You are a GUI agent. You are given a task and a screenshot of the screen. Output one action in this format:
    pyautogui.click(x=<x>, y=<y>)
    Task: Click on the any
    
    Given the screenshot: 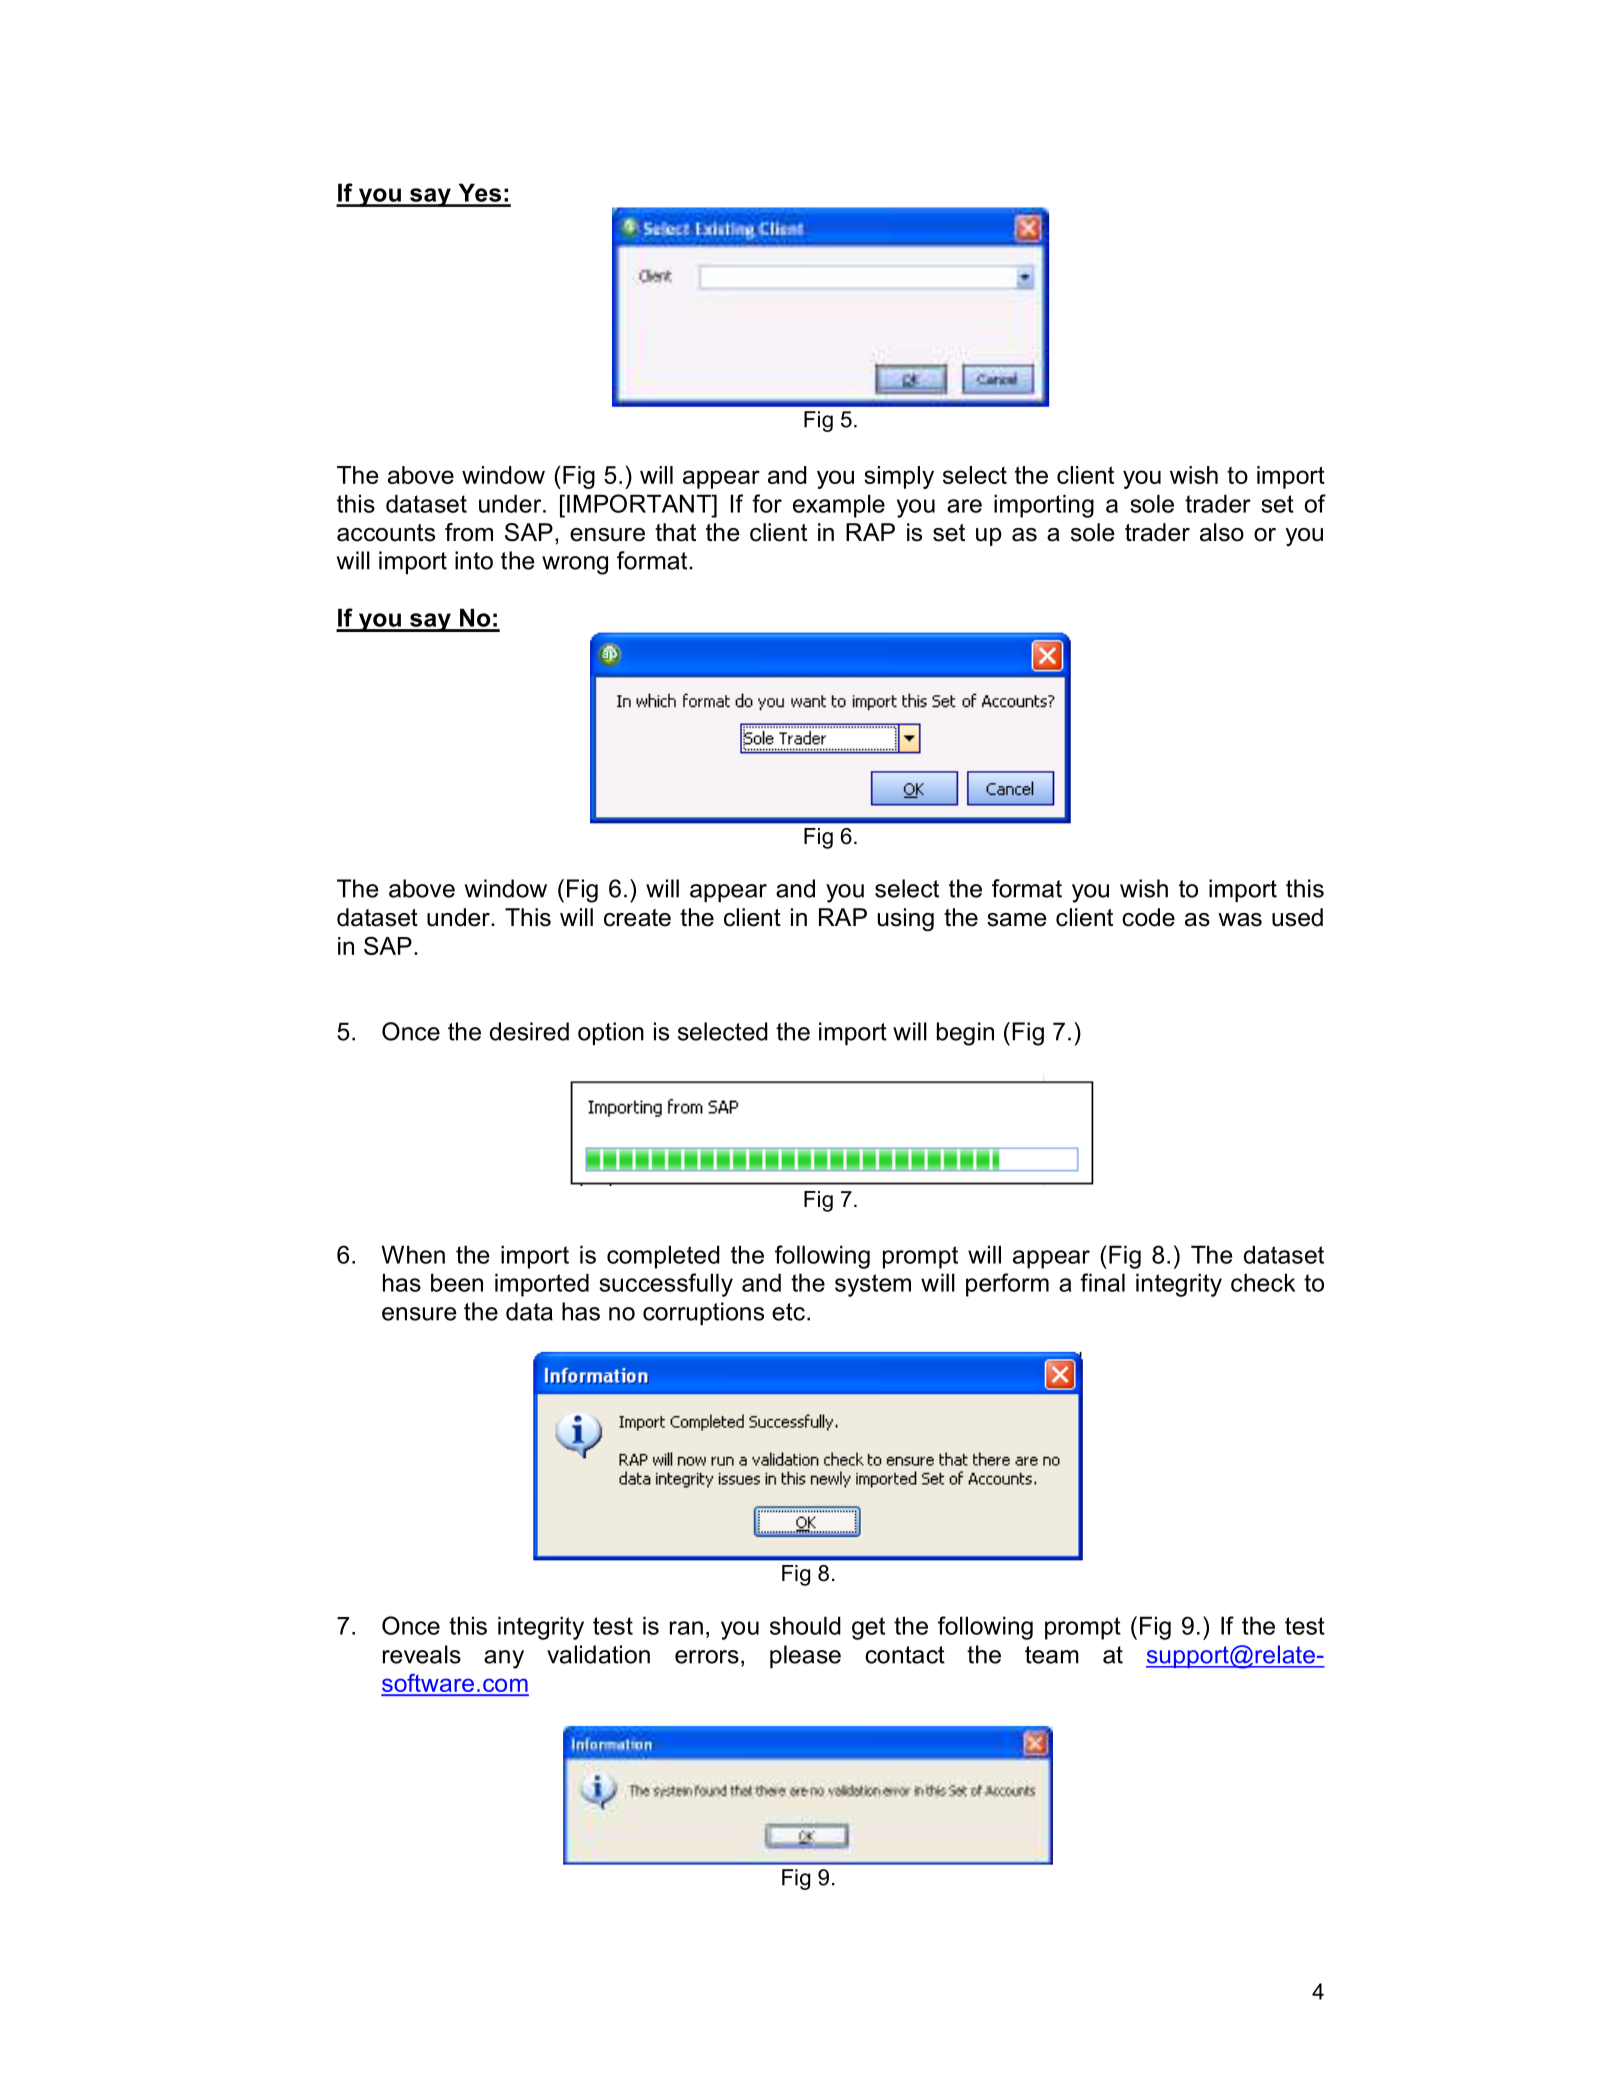 What is the action you would take?
    pyautogui.click(x=504, y=1659)
